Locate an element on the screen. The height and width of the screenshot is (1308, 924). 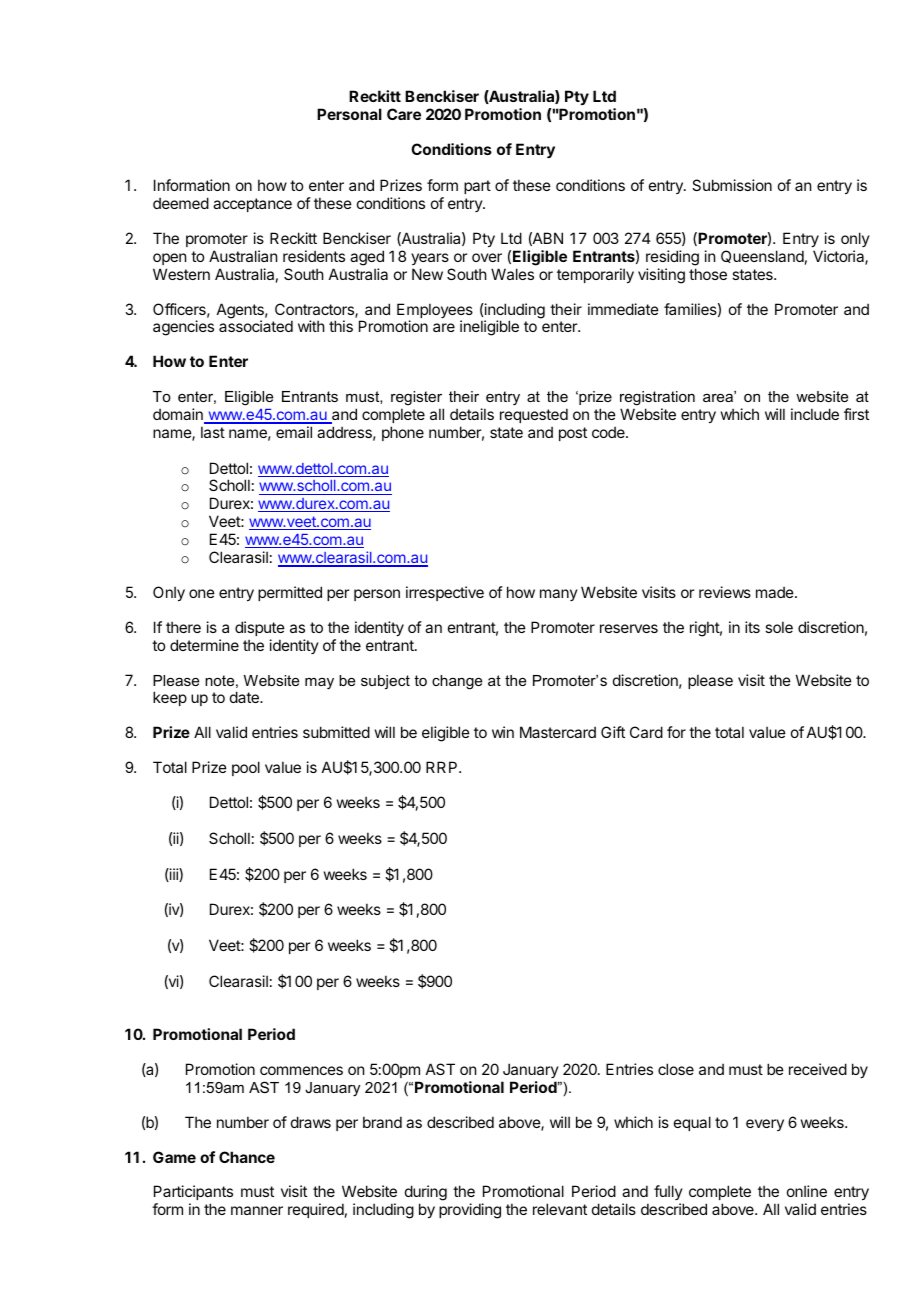
Care is located at coordinates (404, 114).
